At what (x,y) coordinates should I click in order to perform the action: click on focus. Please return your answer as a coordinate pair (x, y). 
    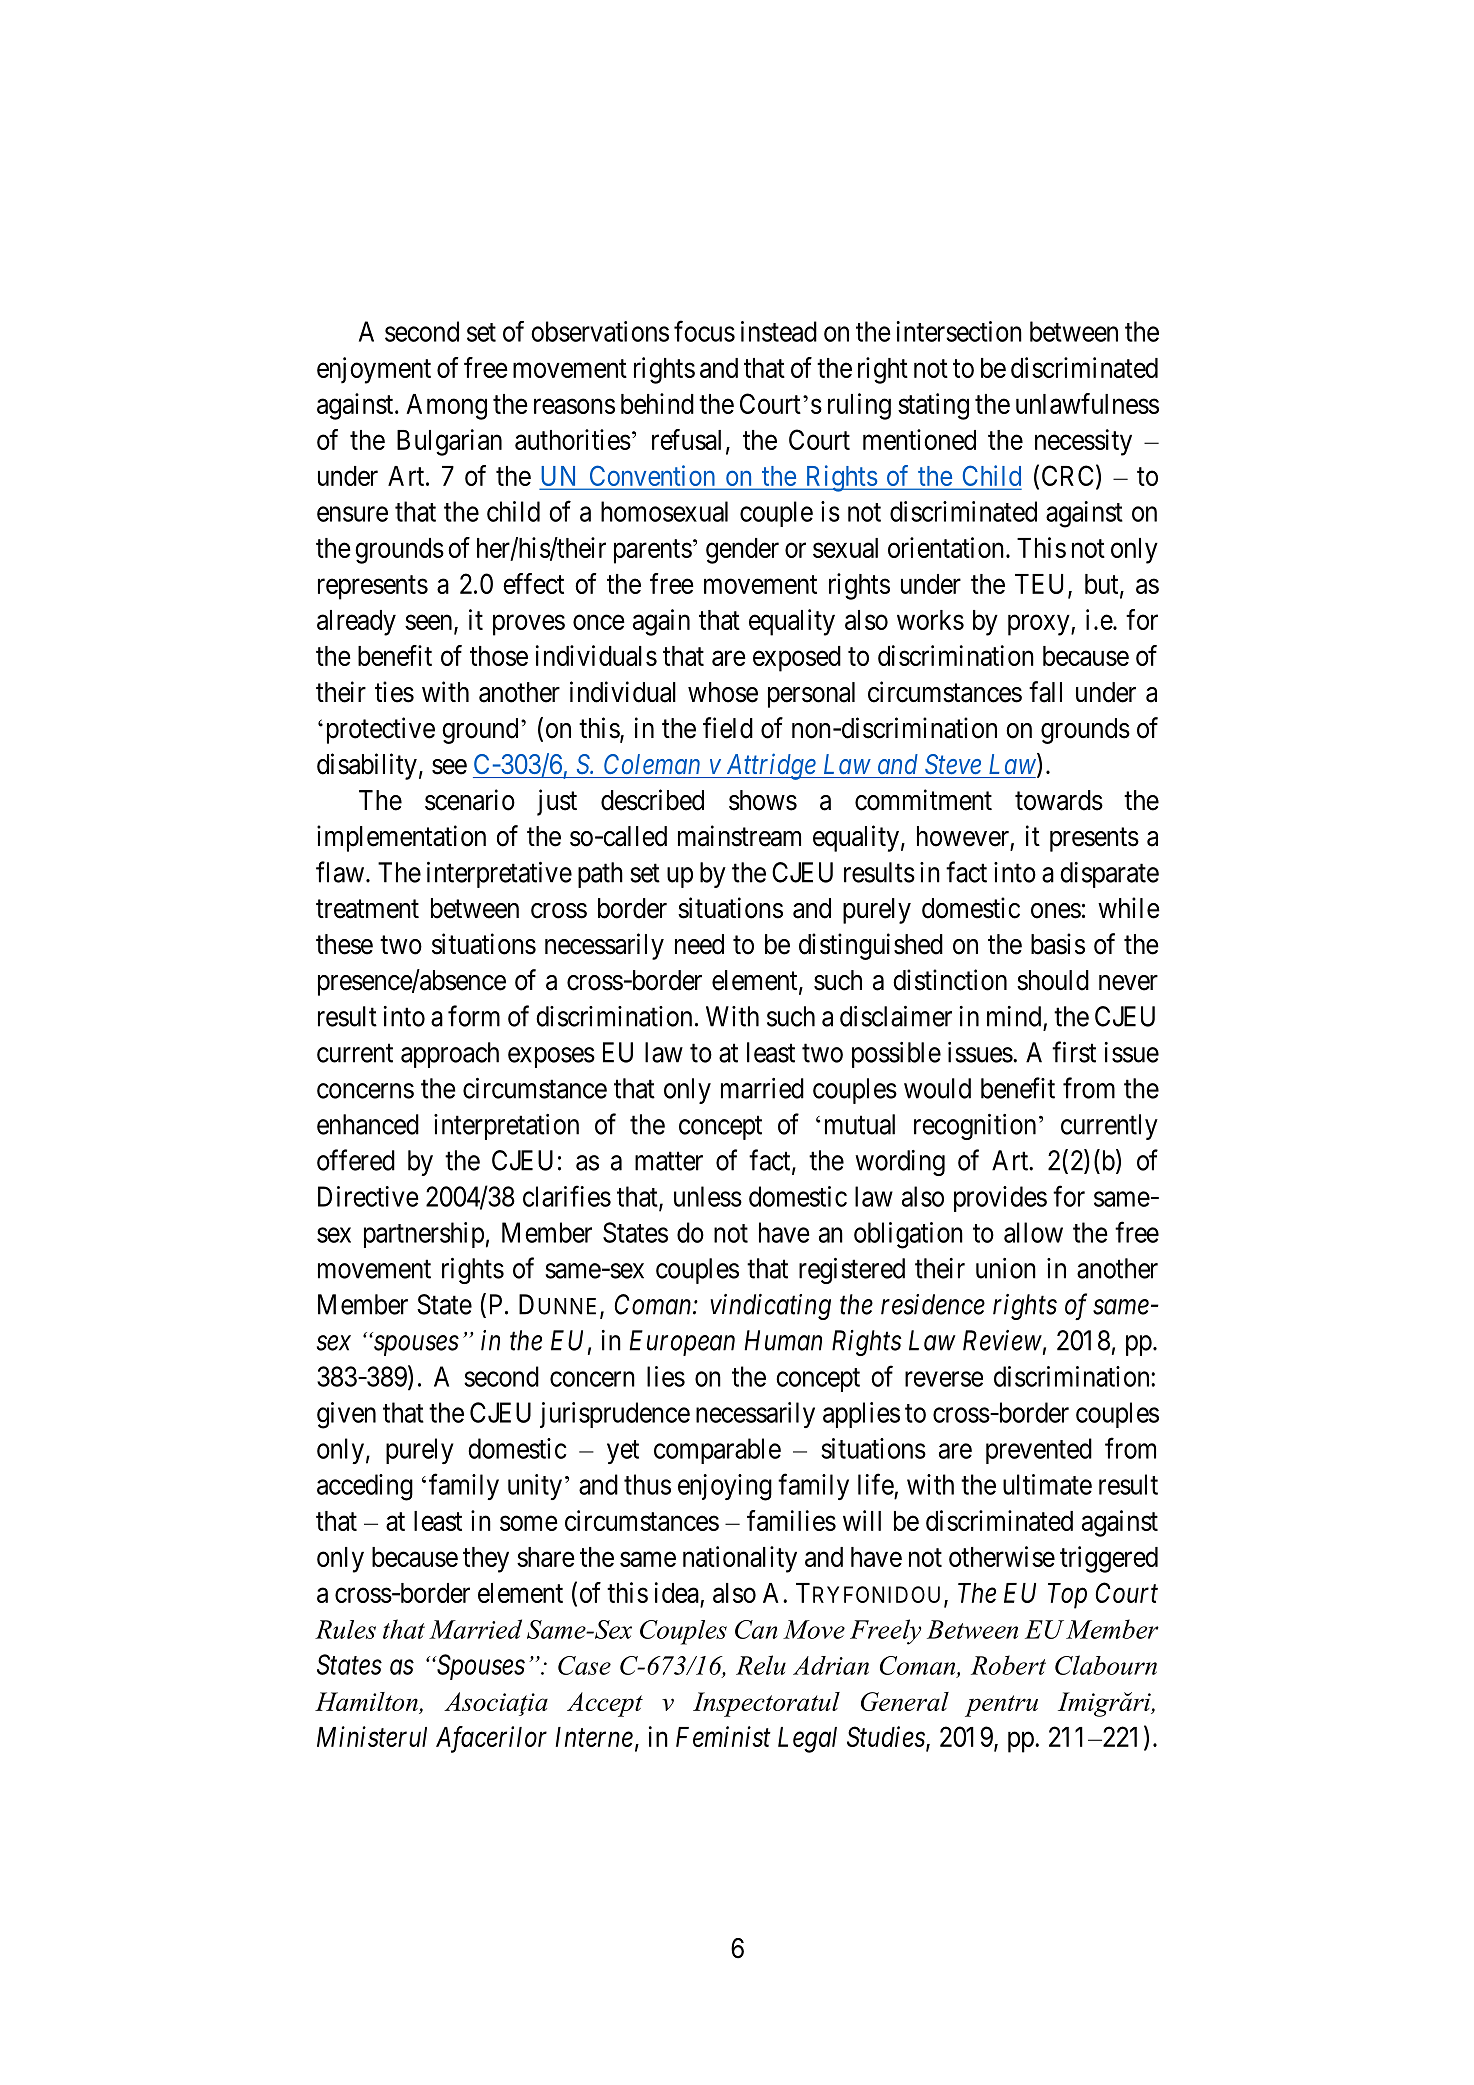
    Looking at the image, I should click on (704, 331).
